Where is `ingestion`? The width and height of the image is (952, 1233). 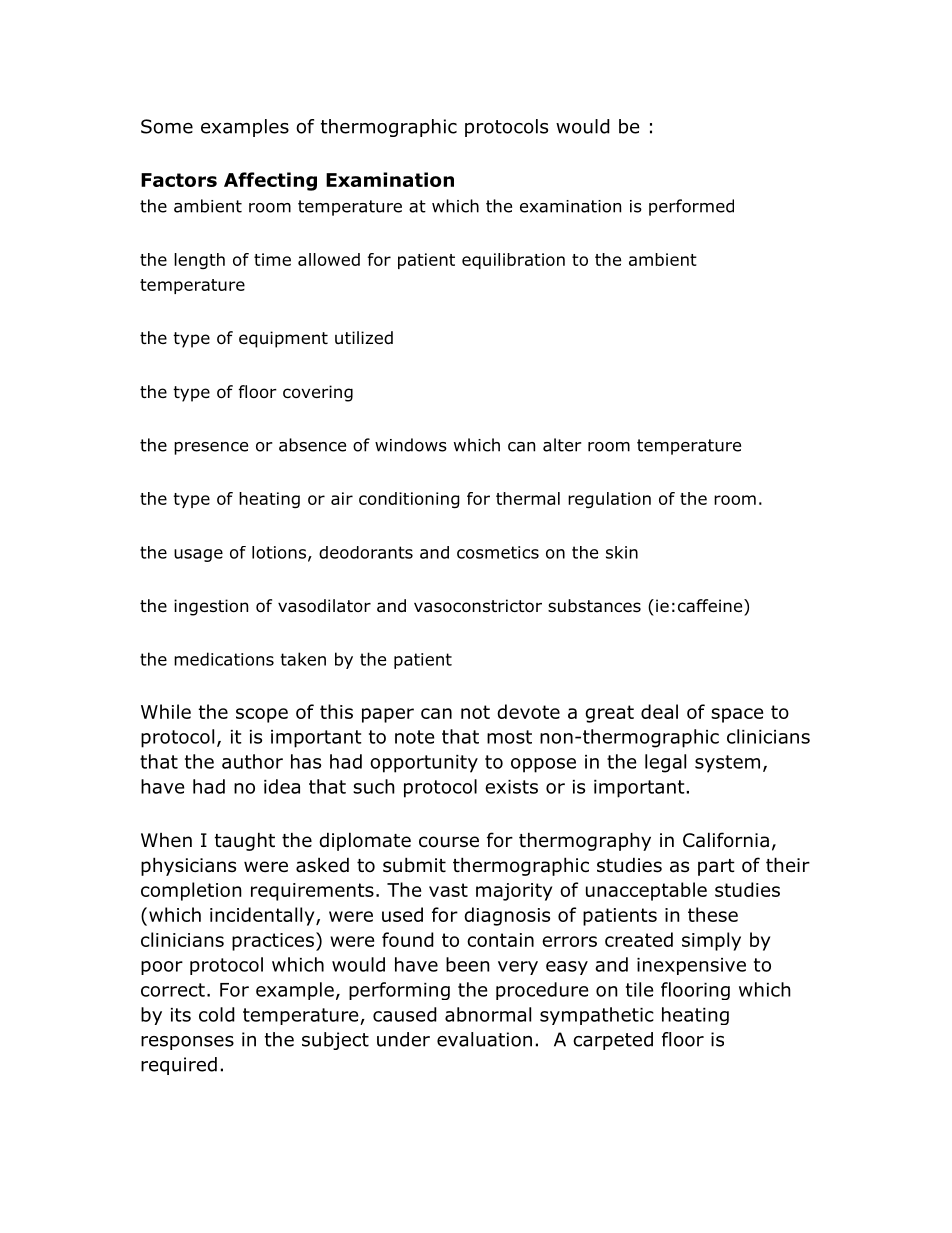 ingestion is located at coordinates (211, 607).
